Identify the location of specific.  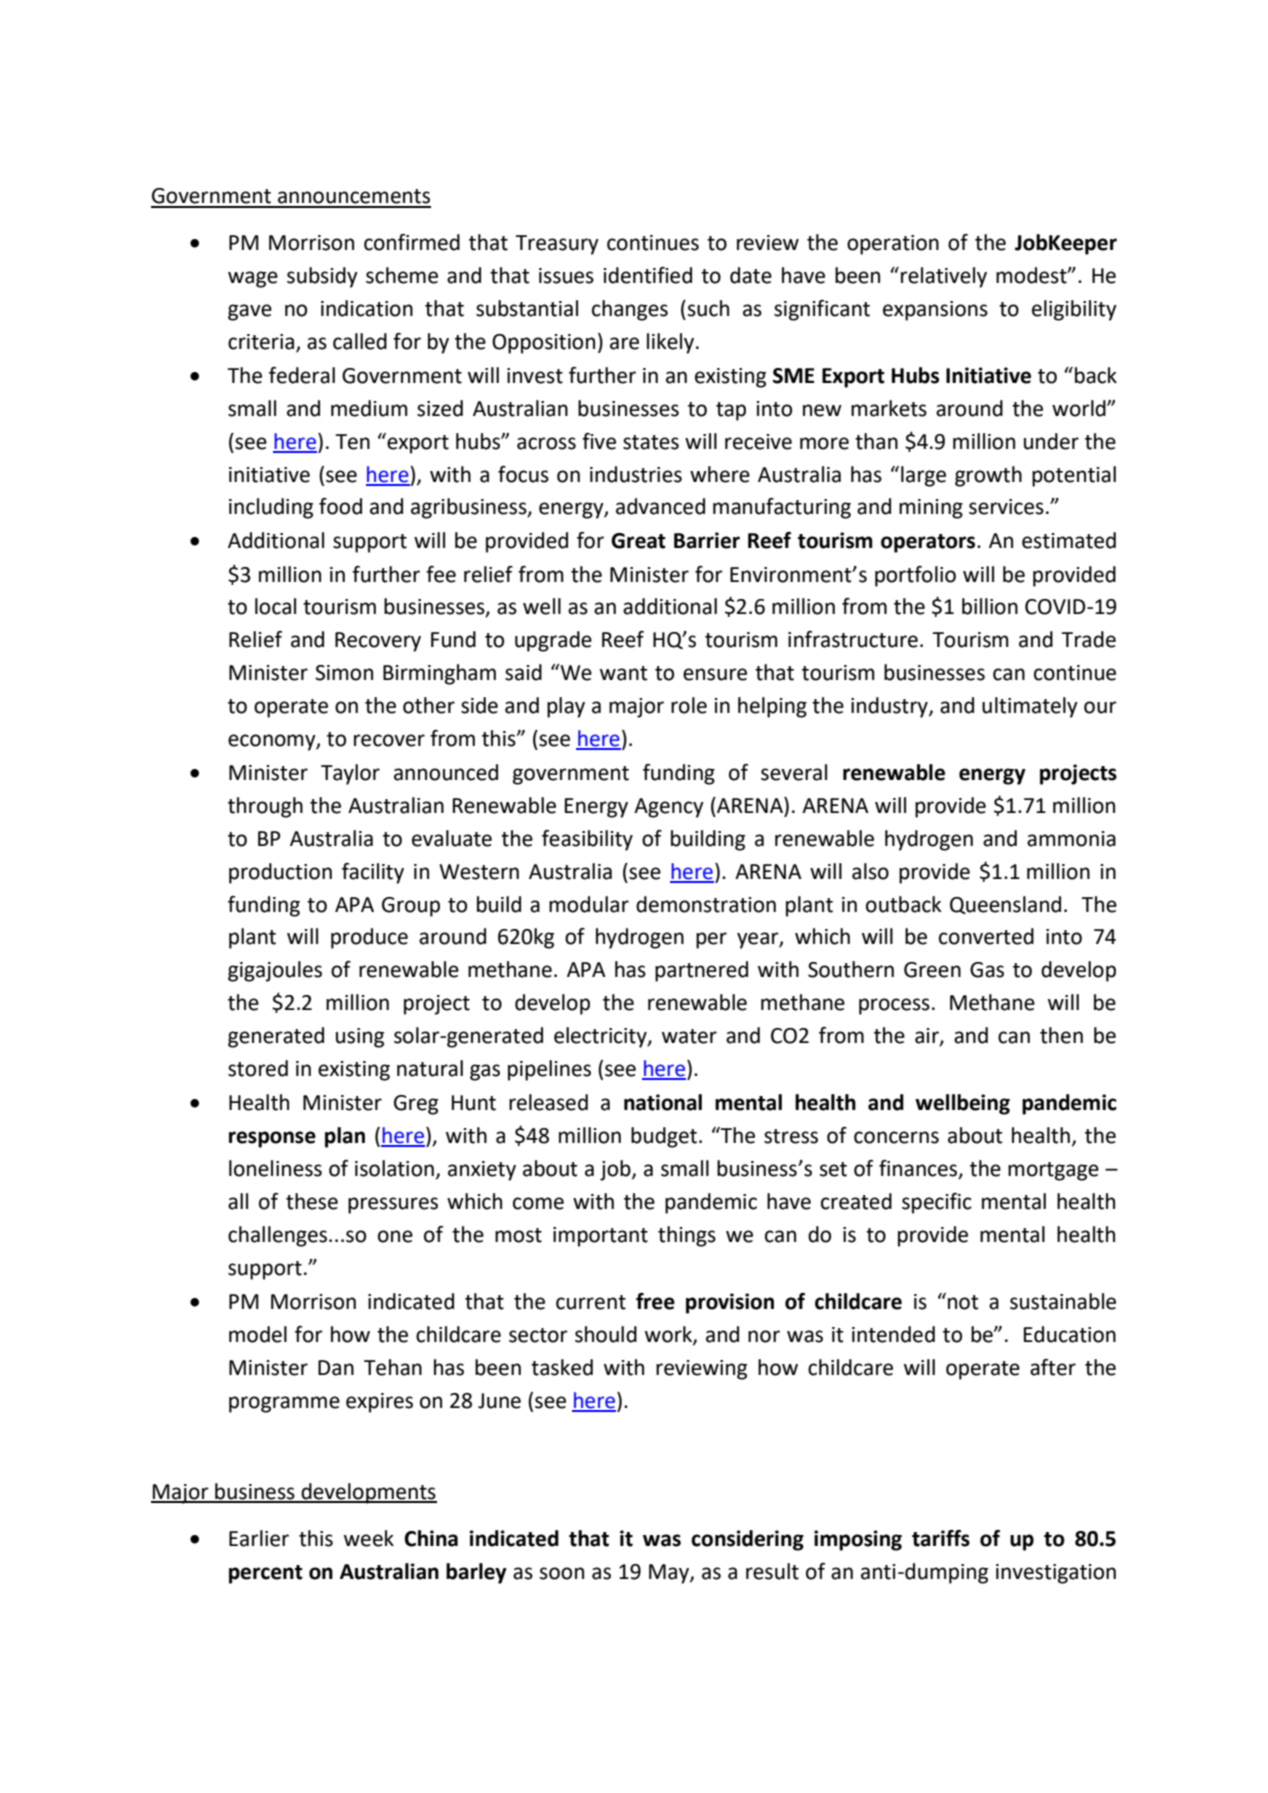
(937, 1203).
